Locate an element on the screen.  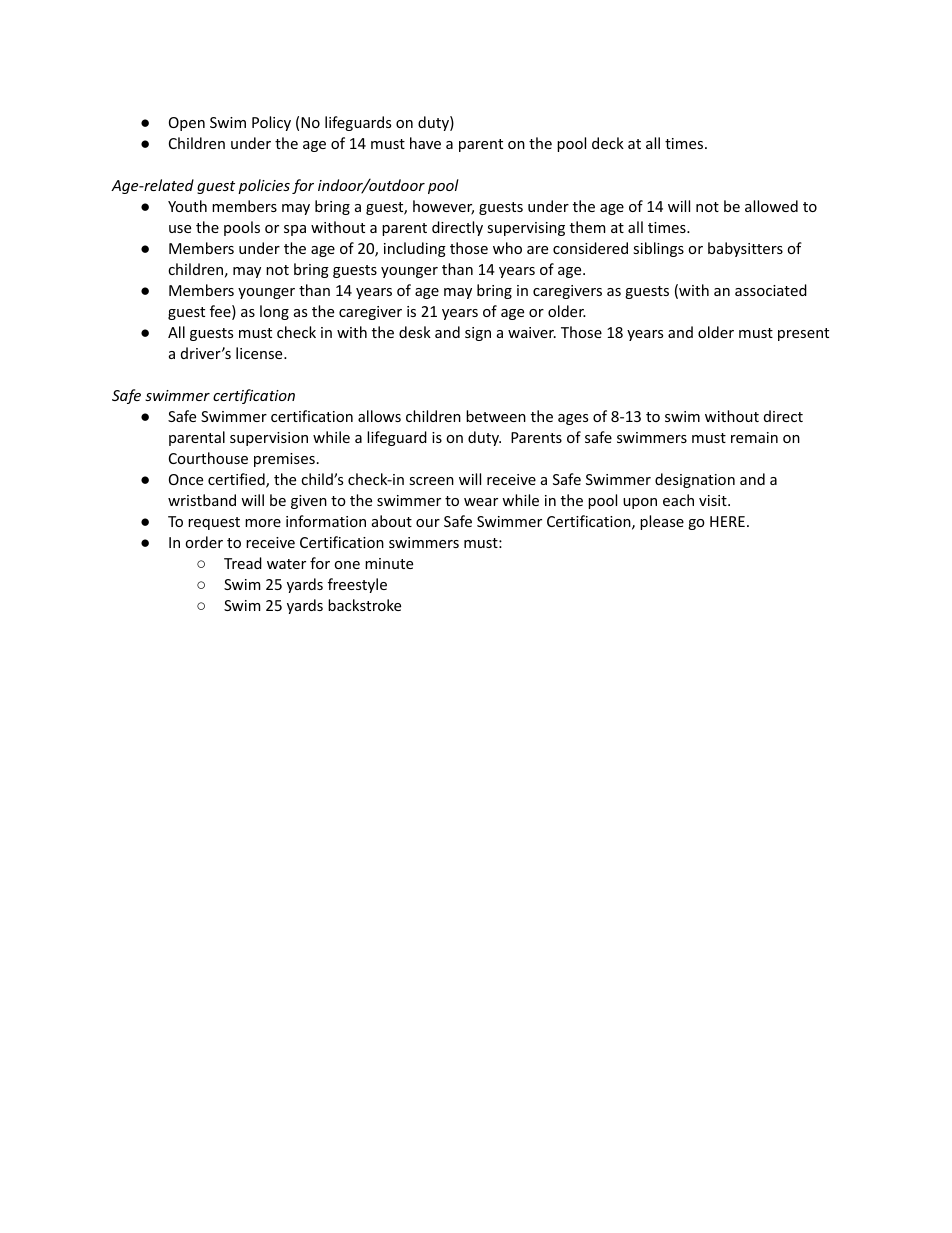
minute is located at coordinates (389, 563).
